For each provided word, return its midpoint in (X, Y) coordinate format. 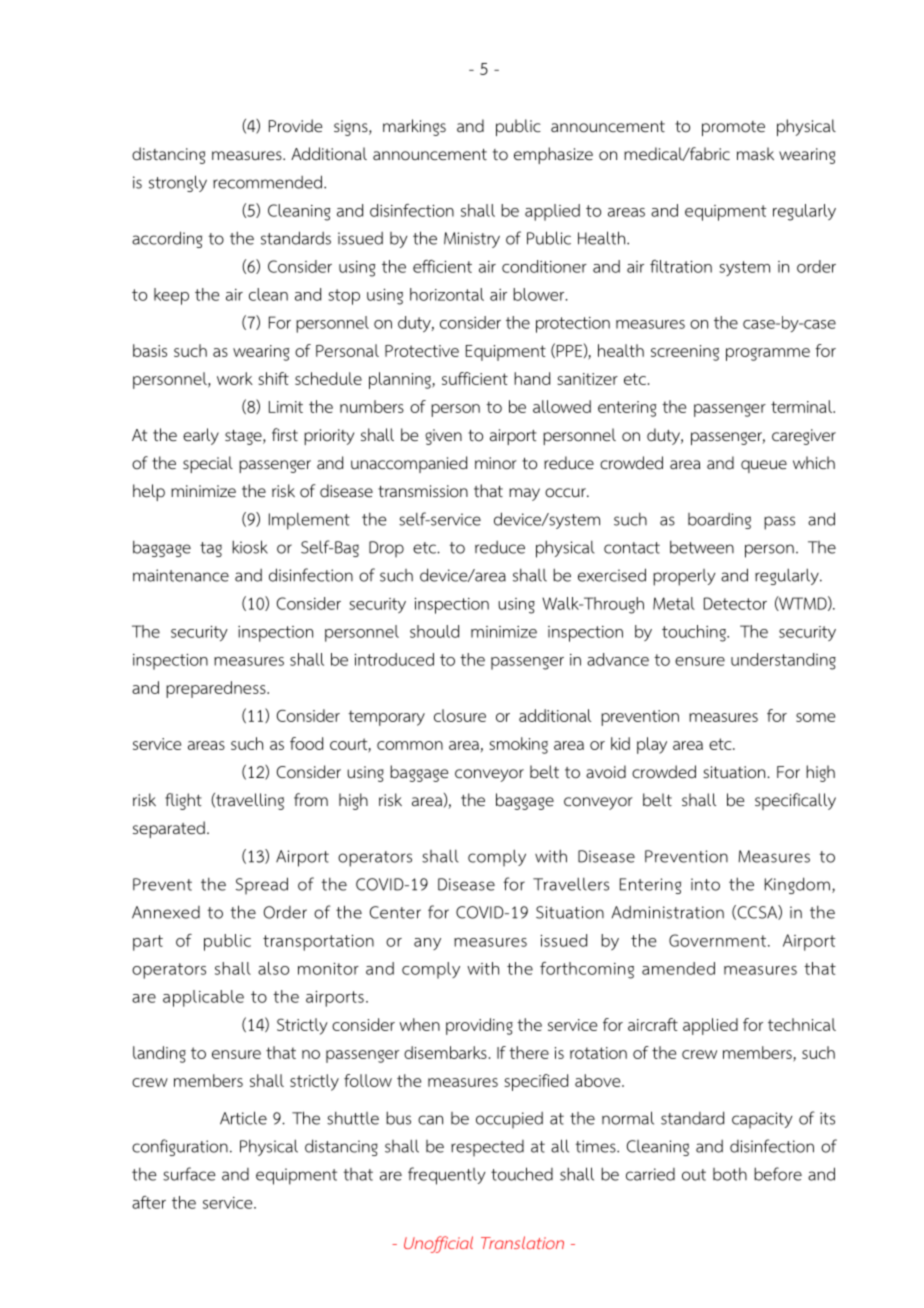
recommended (267, 182)
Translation (522, 1242)
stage (244, 437)
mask (755, 153)
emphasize (553, 155)
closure (460, 715)
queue (764, 466)
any (427, 944)
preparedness (217, 689)
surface (189, 1174)
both (730, 1174)
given (443, 437)
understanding (783, 661)
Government (717, 940)
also (273, 968)
